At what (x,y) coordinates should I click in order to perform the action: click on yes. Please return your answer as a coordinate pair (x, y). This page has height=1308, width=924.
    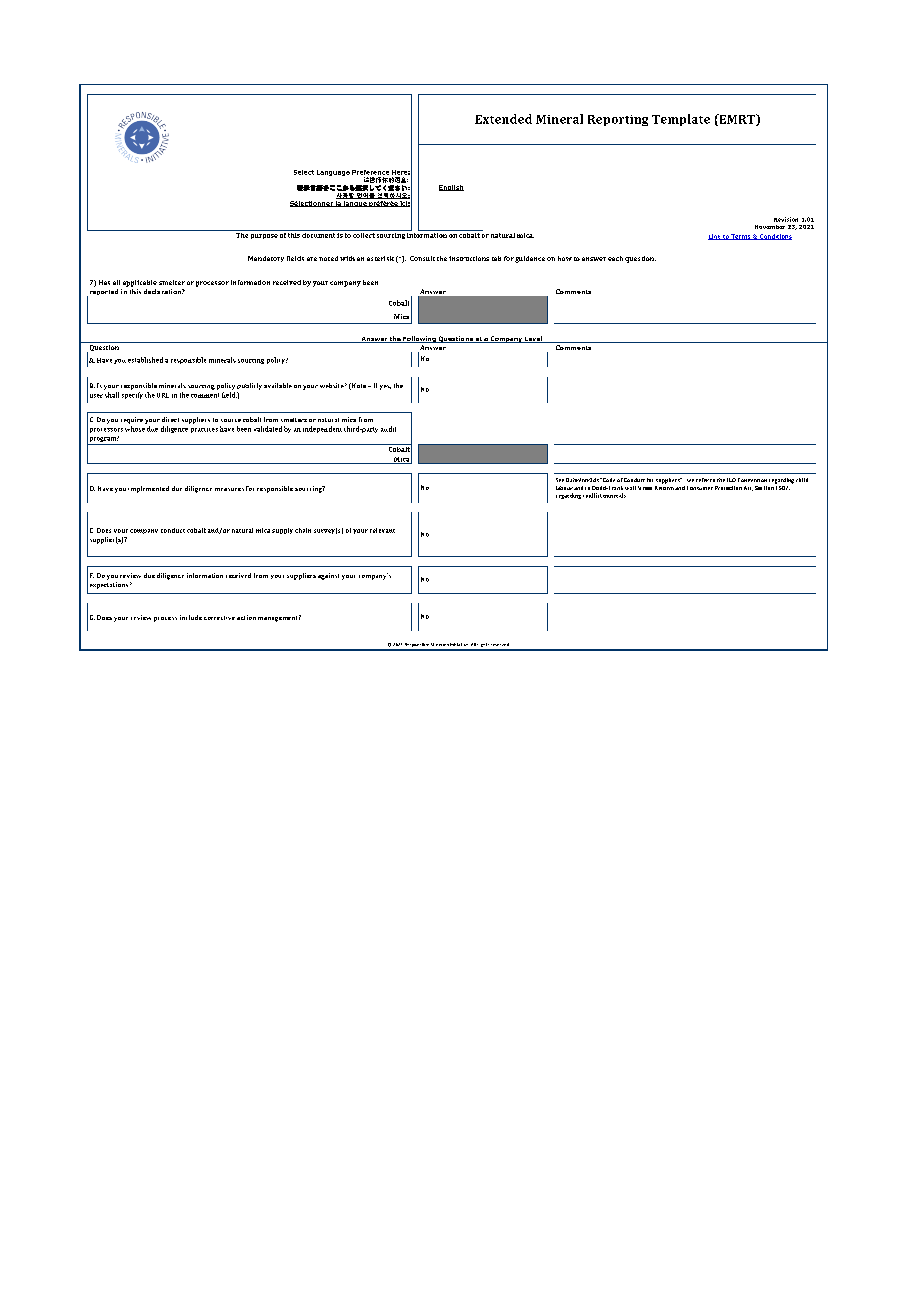
    Looking at the image, I should click on (385, 387).
